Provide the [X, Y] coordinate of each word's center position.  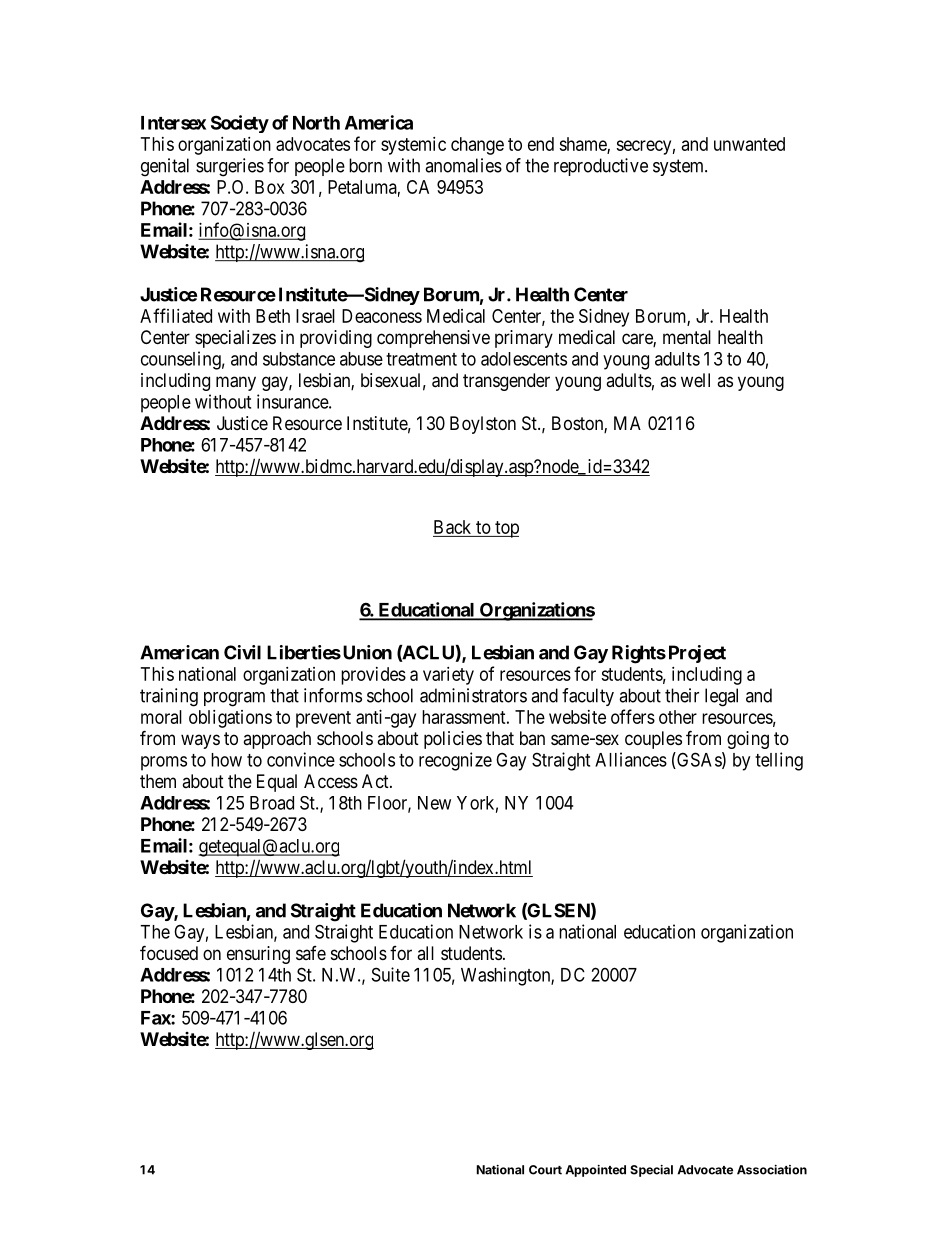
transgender [506, 382]
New [434, 803]
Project [697, 654]
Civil [242, 652]
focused [169, 952]
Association [772, 1170]
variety [448, 676]
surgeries [230, 167]
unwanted [749, 144]
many [236, 383]
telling [779, 761]
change [477, 146]
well [695, 380]
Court [545, 1170]
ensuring [258, 955]
